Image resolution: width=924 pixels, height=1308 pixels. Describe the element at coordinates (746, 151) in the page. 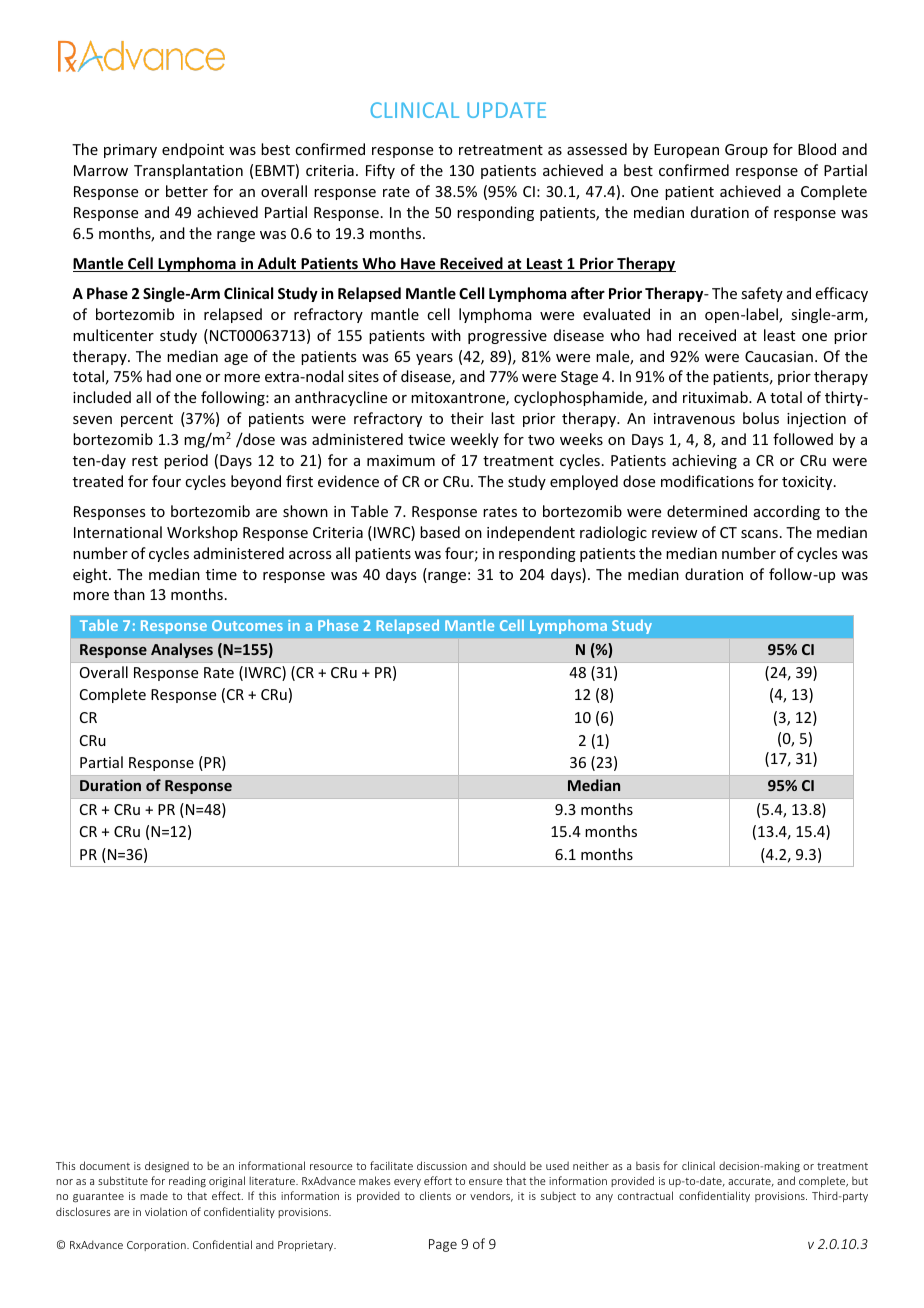

I see `Group` at that location.
